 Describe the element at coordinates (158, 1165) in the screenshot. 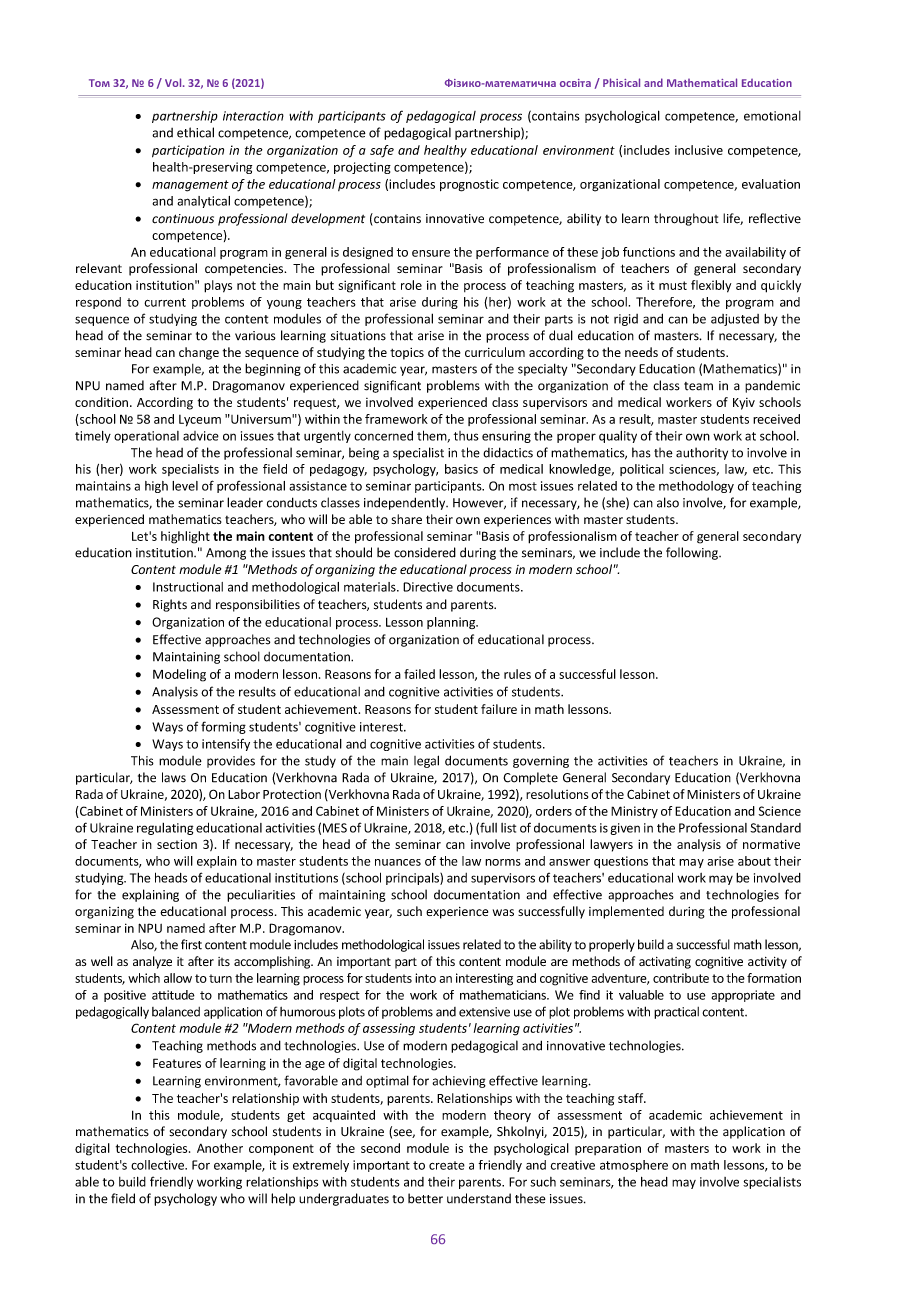

I see `collective` at that location.
